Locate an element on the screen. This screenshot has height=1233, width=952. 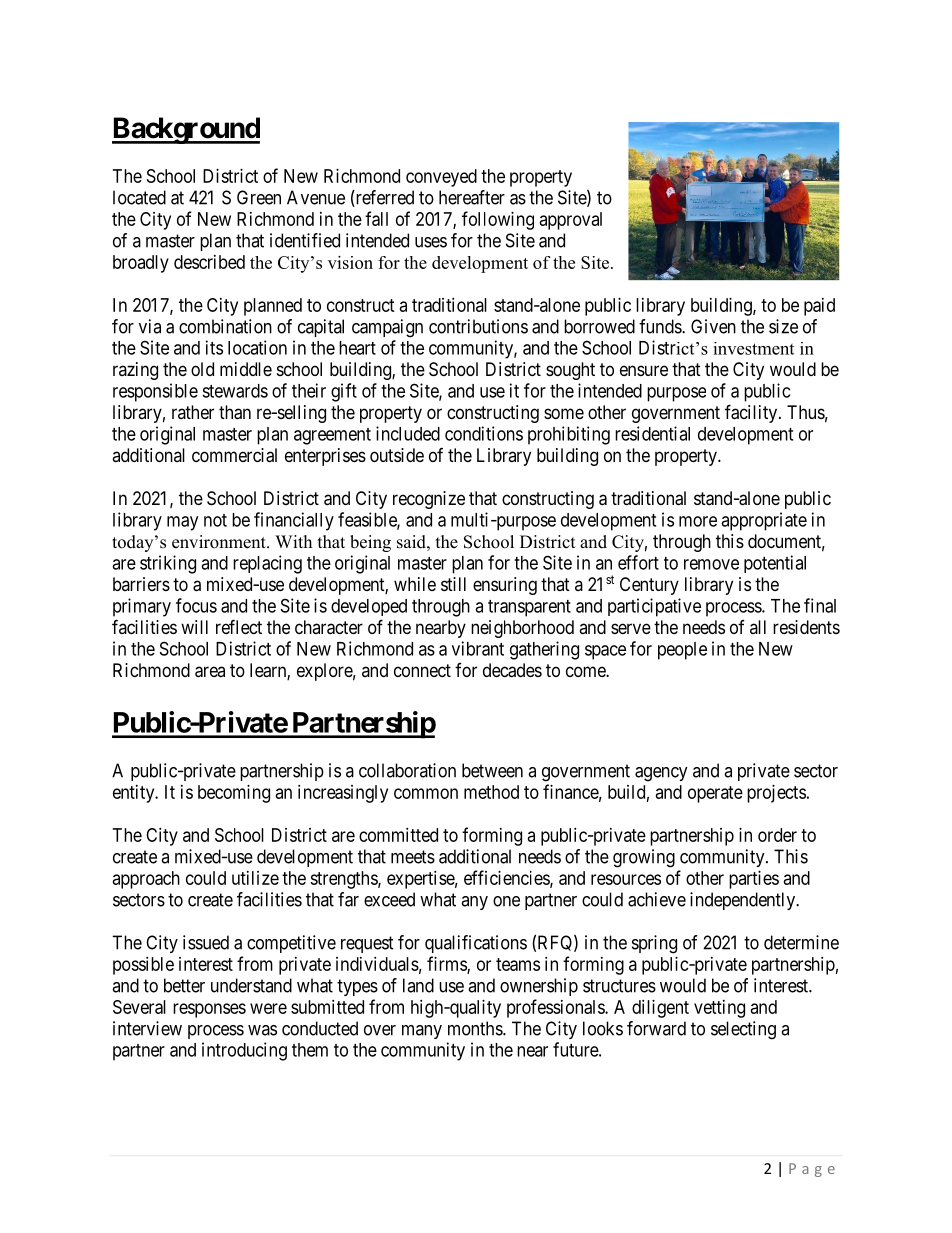
conveyed is located at coordinates (441, 178).
